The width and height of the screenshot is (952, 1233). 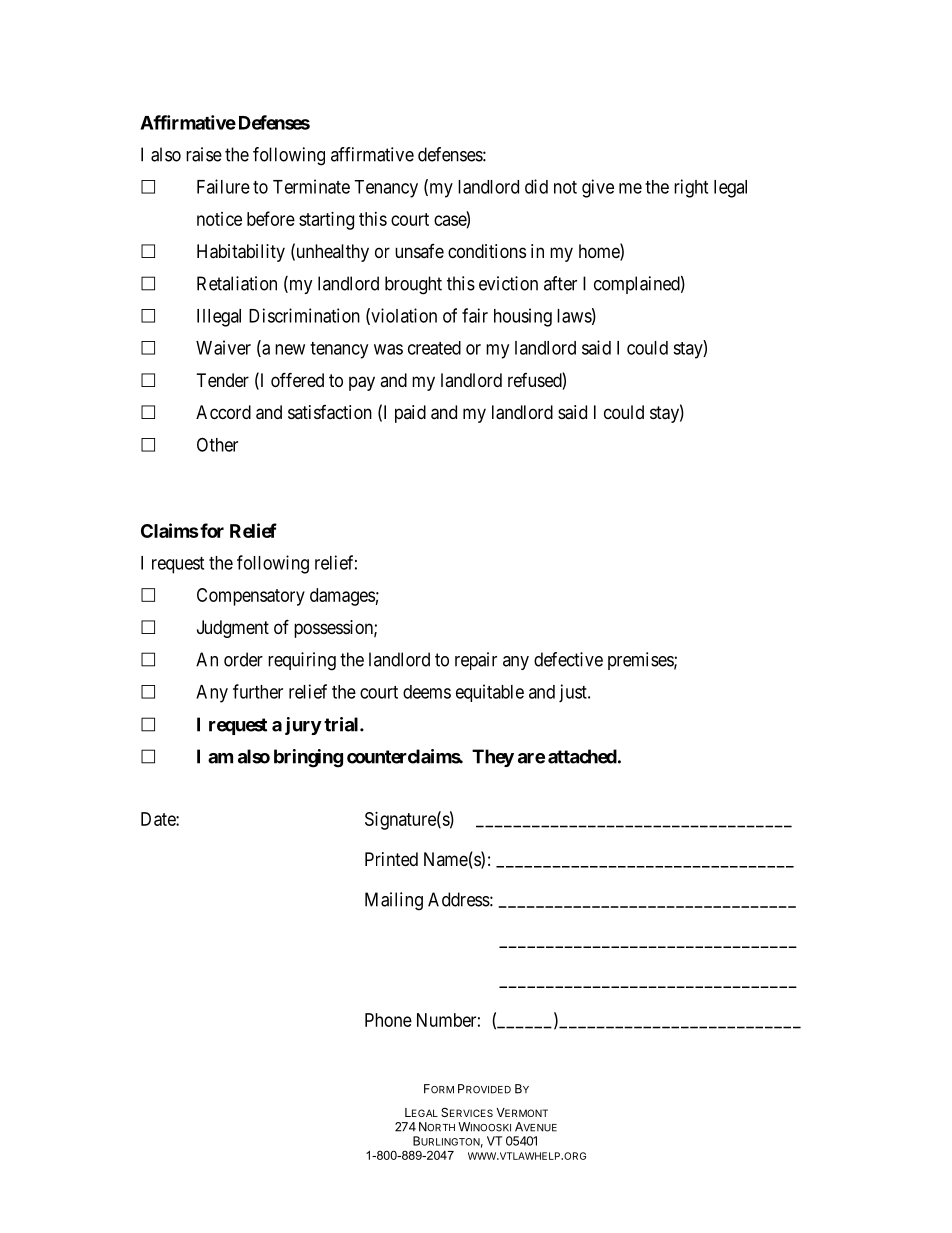 What do you see at coordinates (251, 597) in the screenshot?
I see `Compensatory` at bounding box center [251, 597].
